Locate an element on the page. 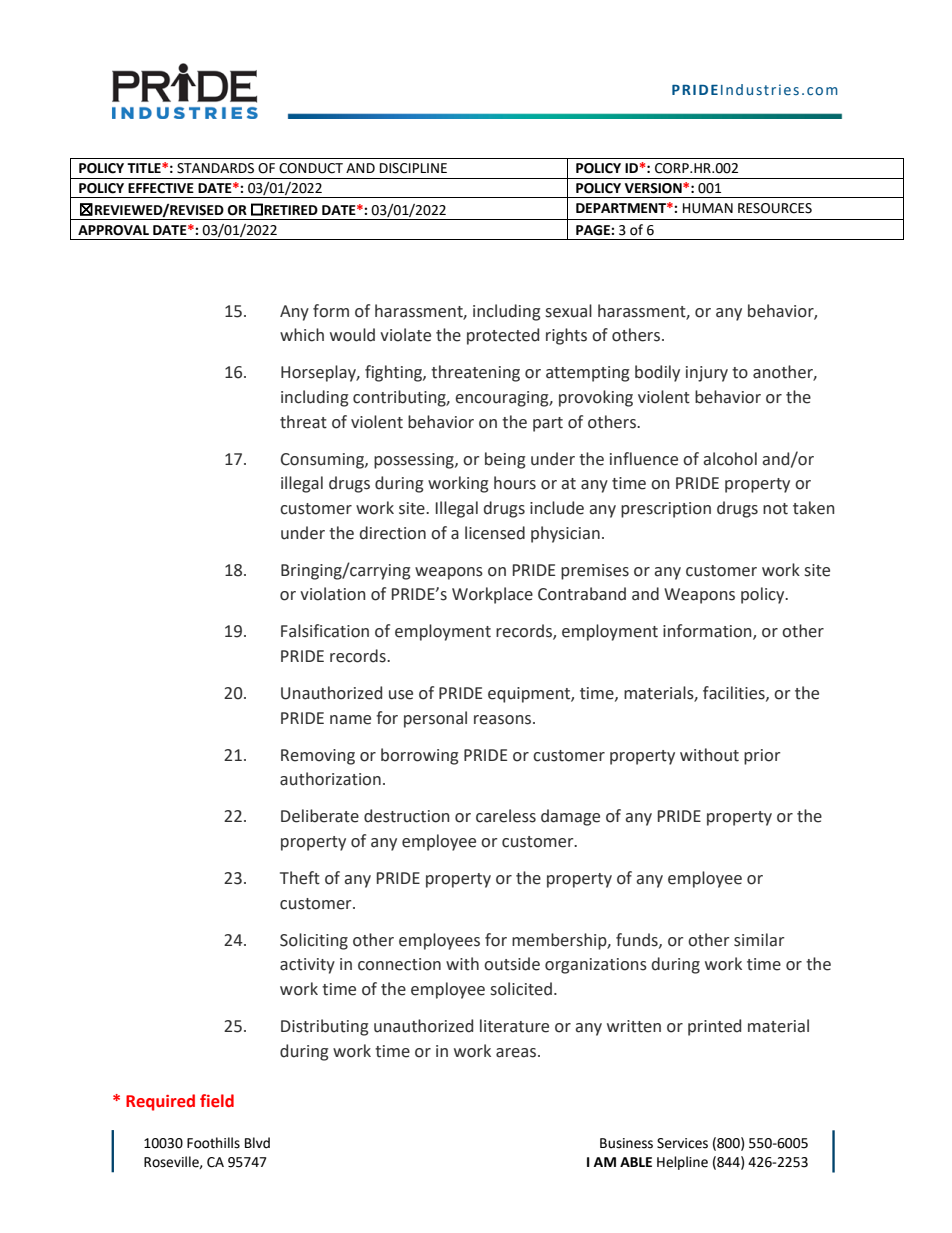  Foothills is located at coordinates (213, 1143).
